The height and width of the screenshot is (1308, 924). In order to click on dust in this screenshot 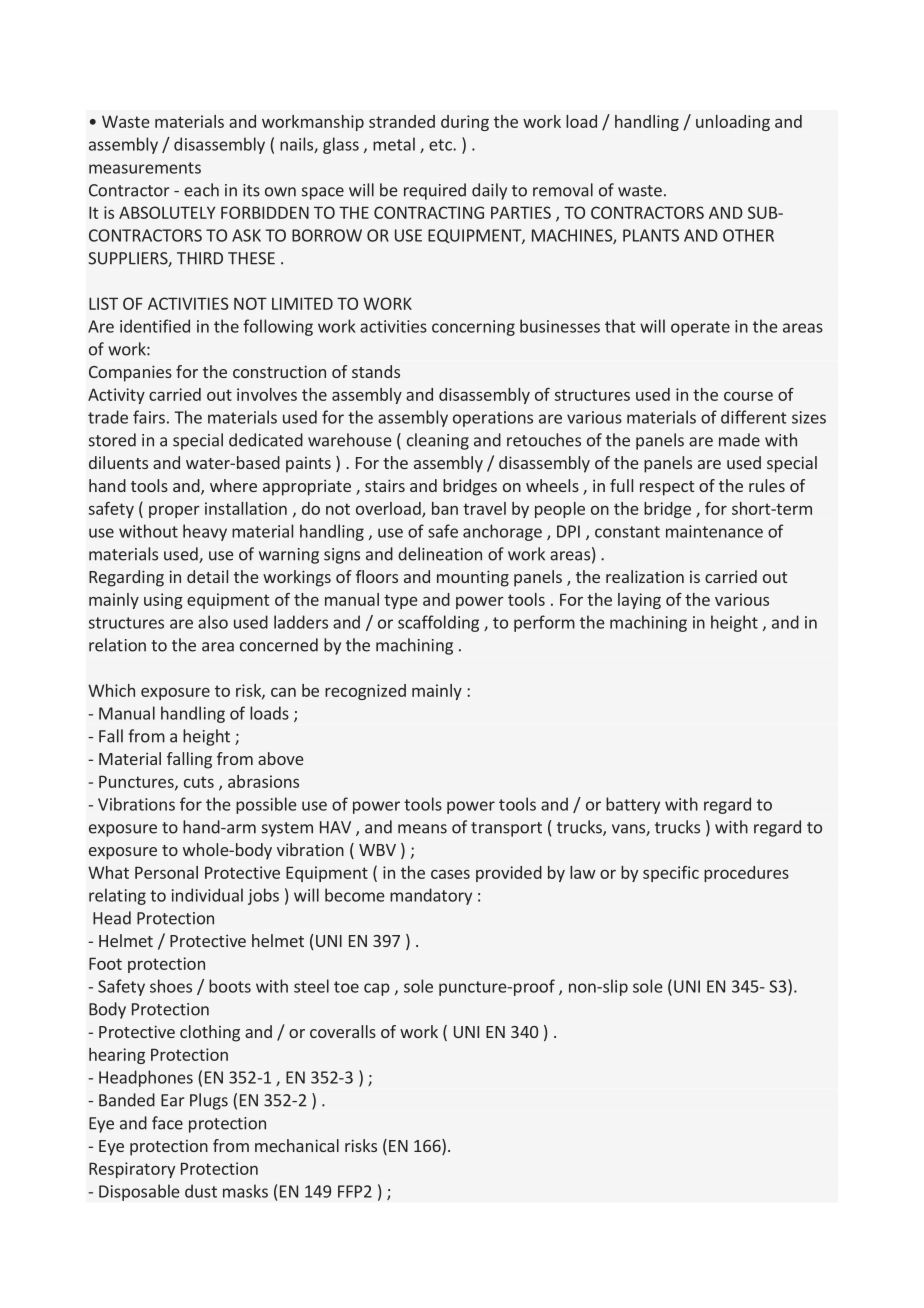, I will do `click(201, 1191)`.
